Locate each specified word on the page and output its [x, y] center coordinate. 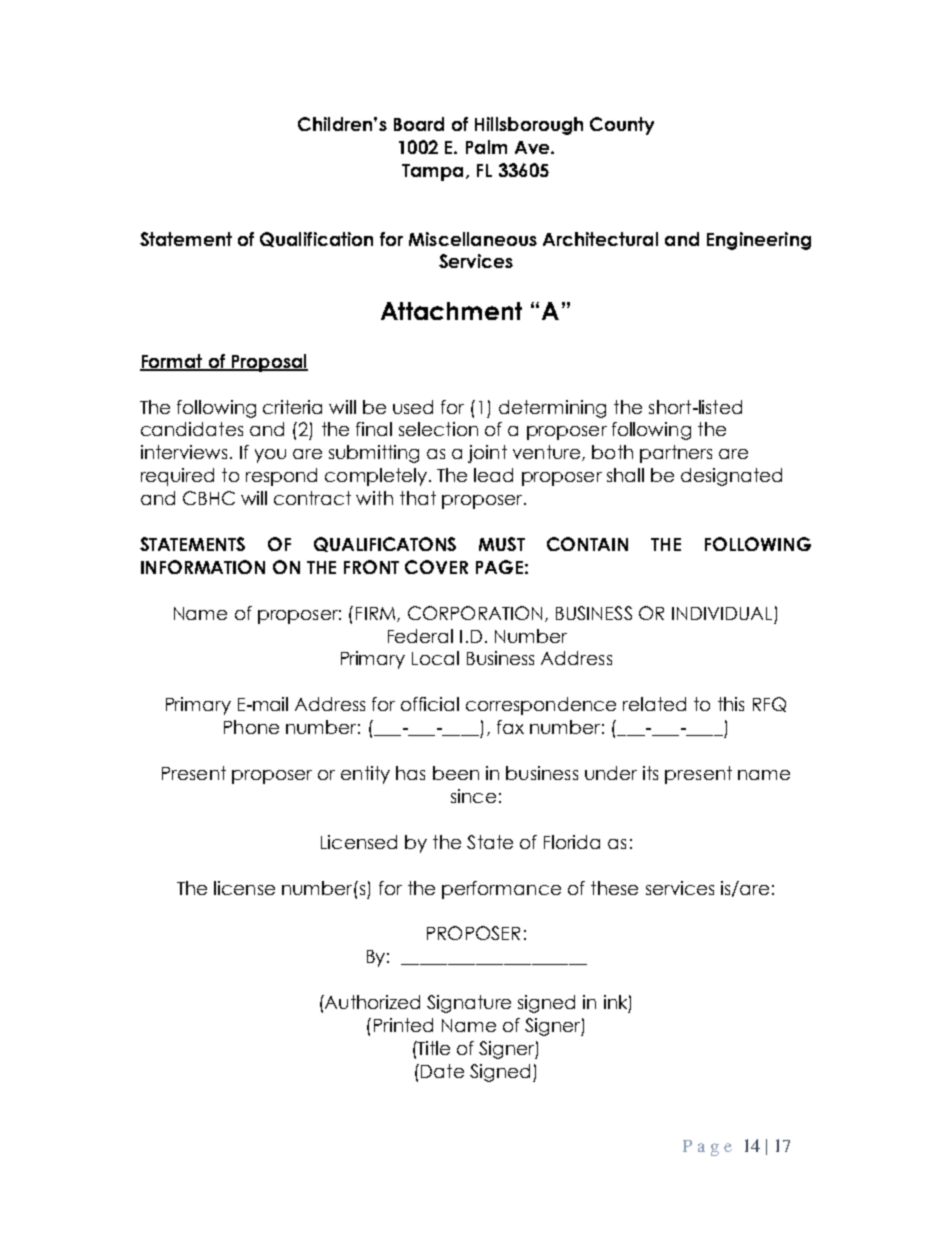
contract [312, 498]
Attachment [451, 311]
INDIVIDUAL [722, 613]
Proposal [268, 363]
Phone [251, 727]
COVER [436, 567]
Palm [486, 147]
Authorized [371, 1002]
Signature [469, 1004]
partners [676, 454]
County [622, 126]
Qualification [316, 239]
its [650, 773]
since [473, 796]
